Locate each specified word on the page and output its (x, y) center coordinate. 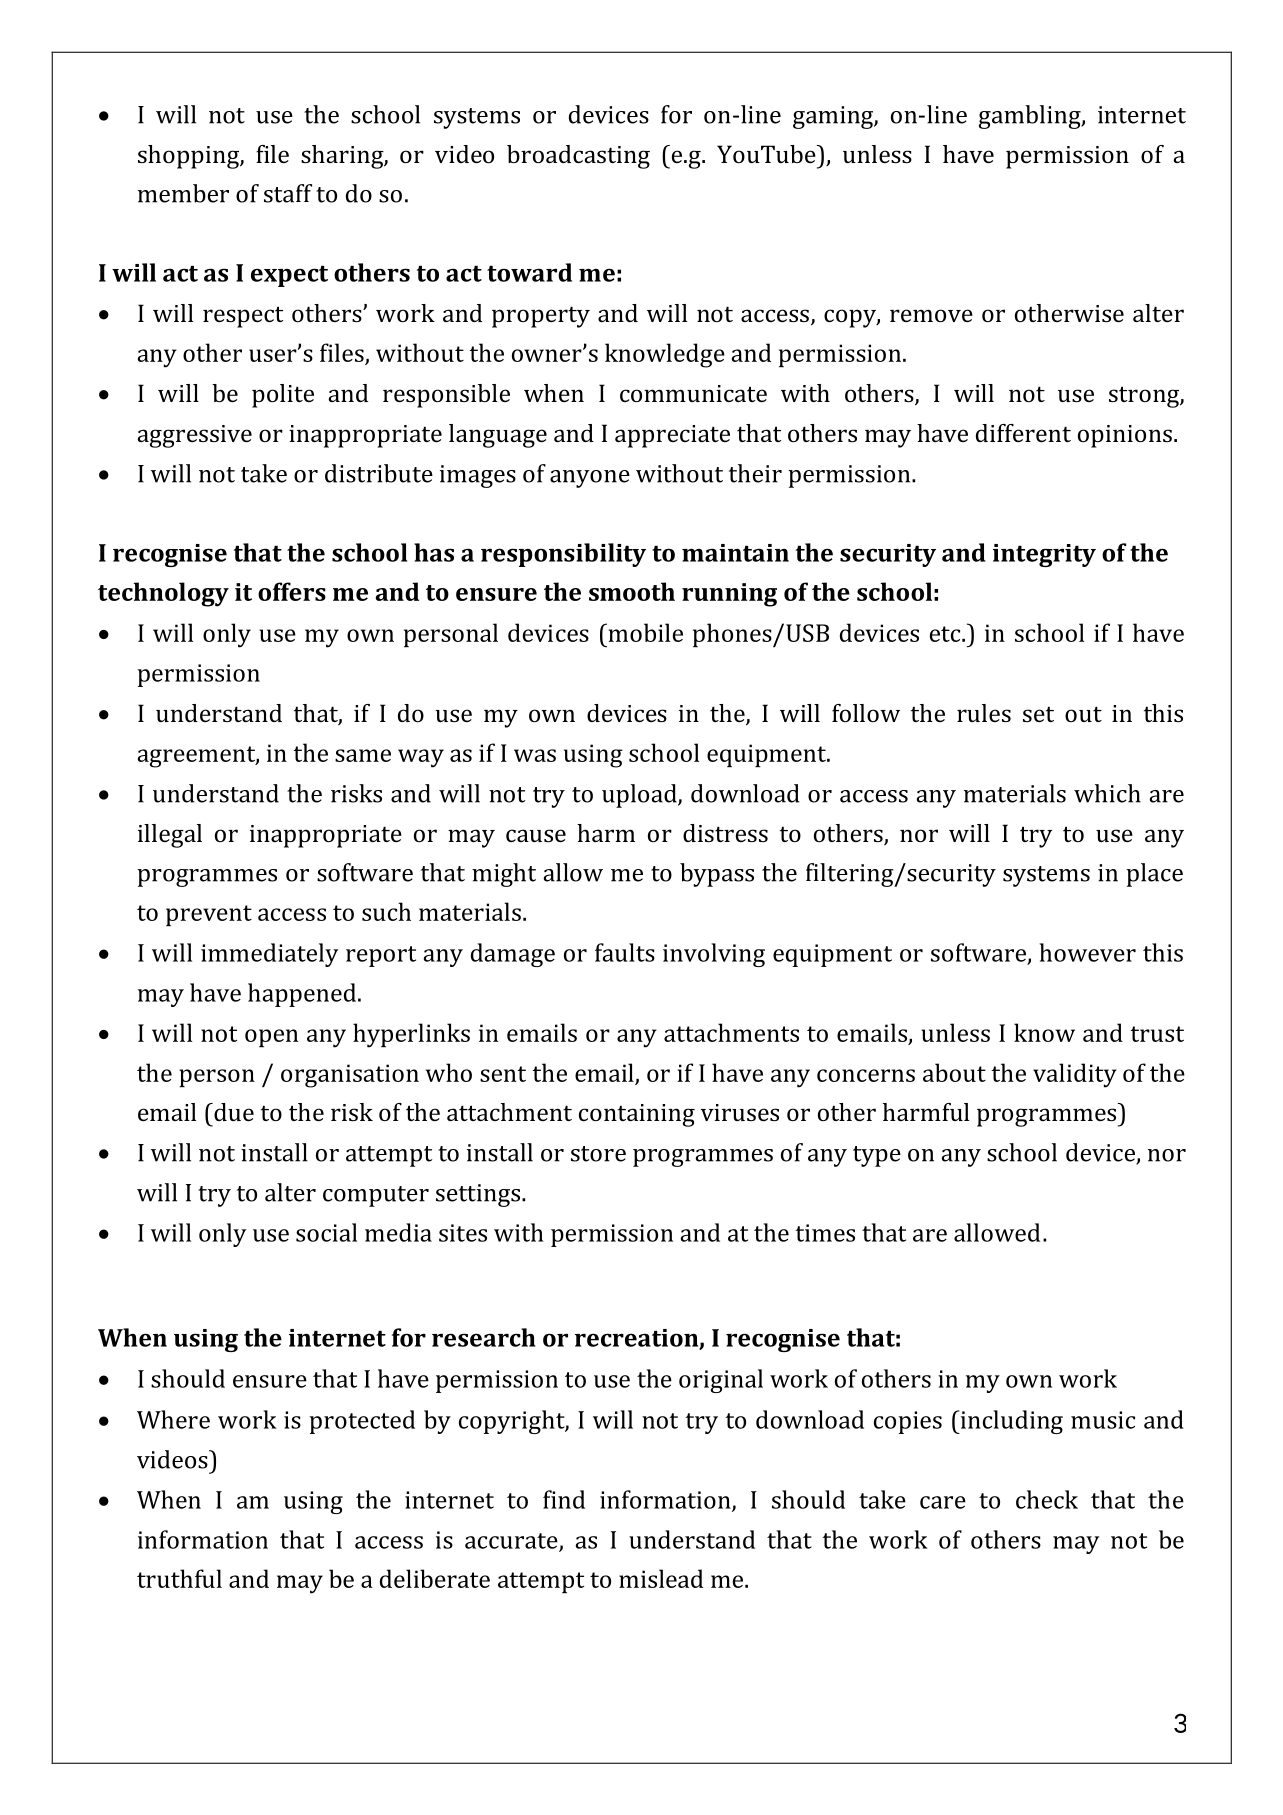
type (877, 1156)
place (1154, 875)
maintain (735, 553)
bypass (717, 875)
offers (292, 591)
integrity (1044, 555)
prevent (209, 915)
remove (931, 315)
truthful (179, 1578)
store (598, 1154)
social (326, 1232)
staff (288, 193)
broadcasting (578, 157)
